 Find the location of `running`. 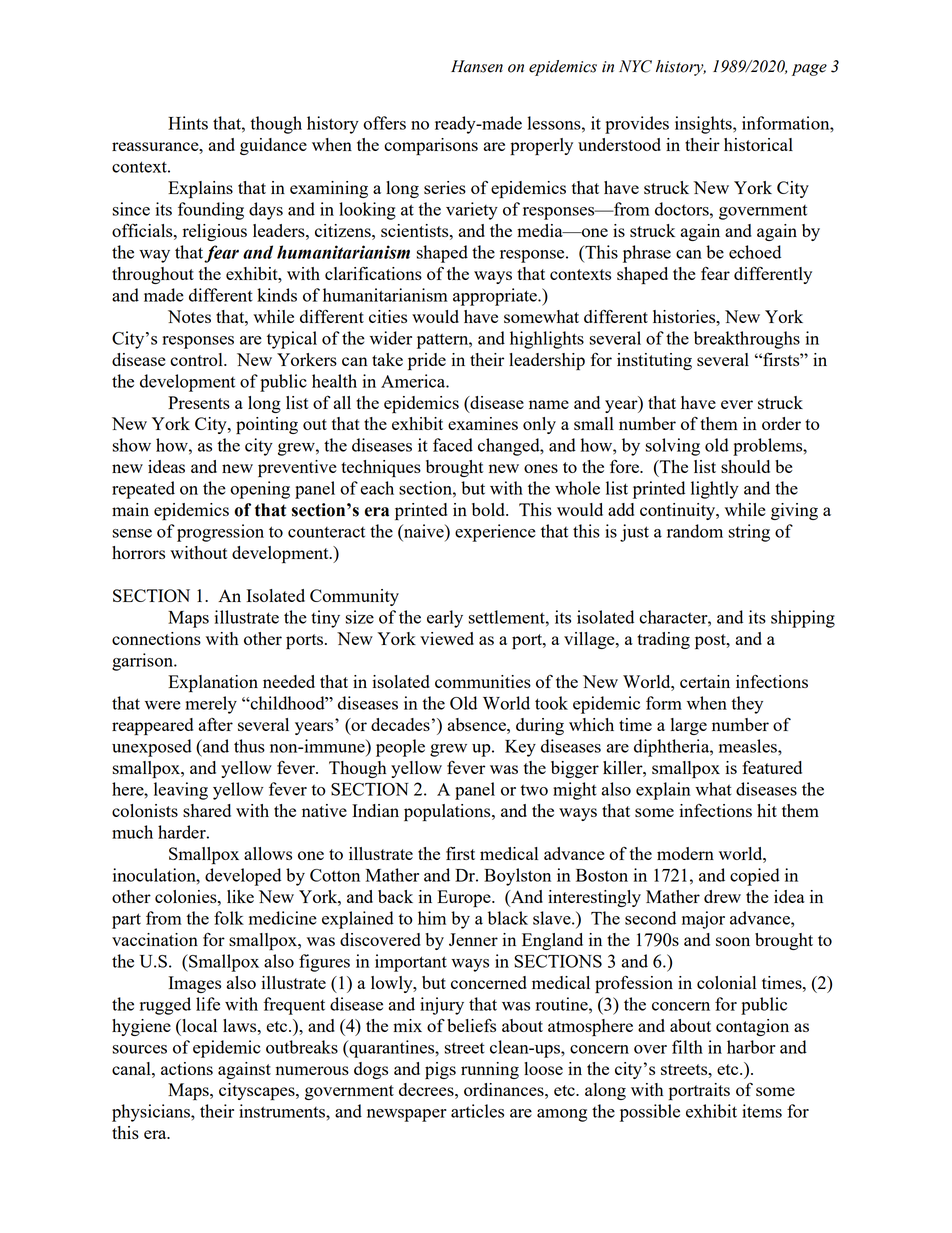

running is located at coordinates (490, 1070).
